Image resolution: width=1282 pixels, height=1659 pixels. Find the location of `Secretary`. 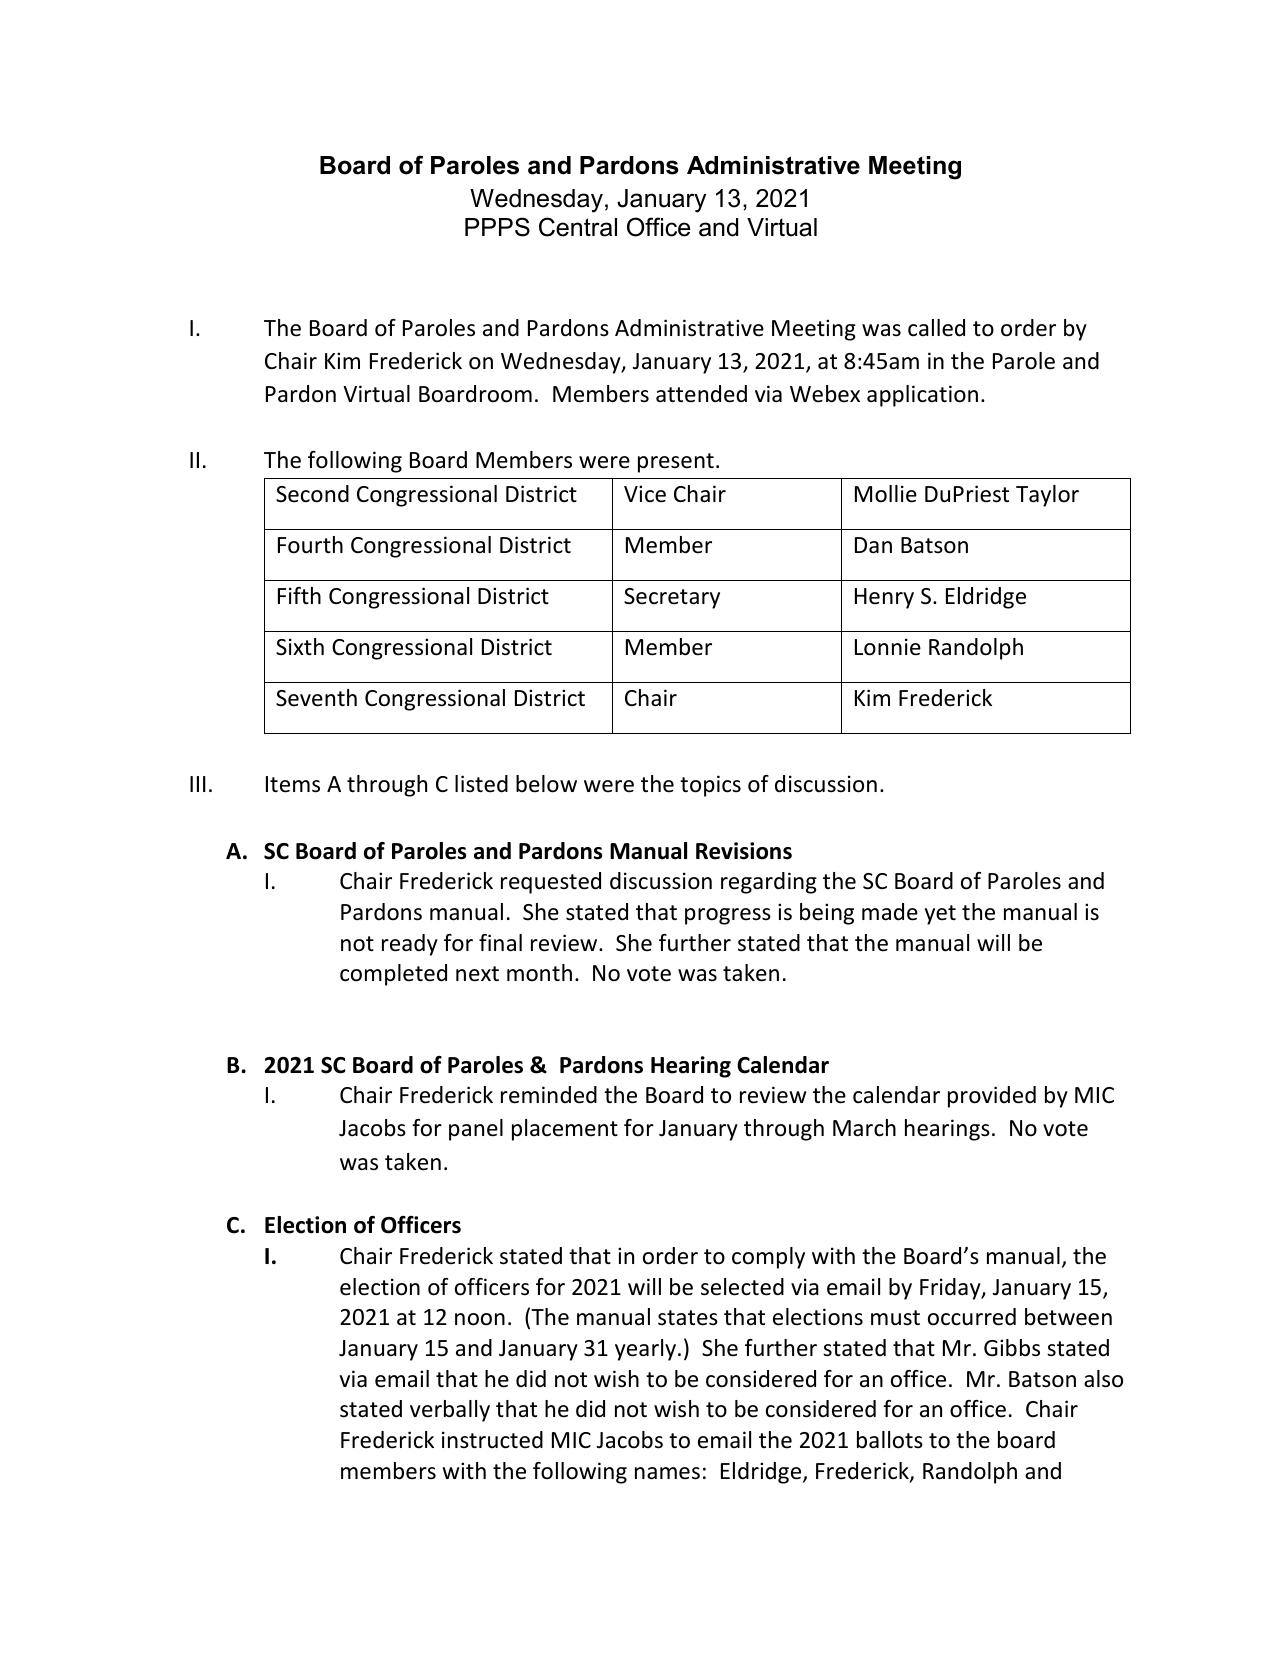

Secretary is located at coordinates (672, 598).
